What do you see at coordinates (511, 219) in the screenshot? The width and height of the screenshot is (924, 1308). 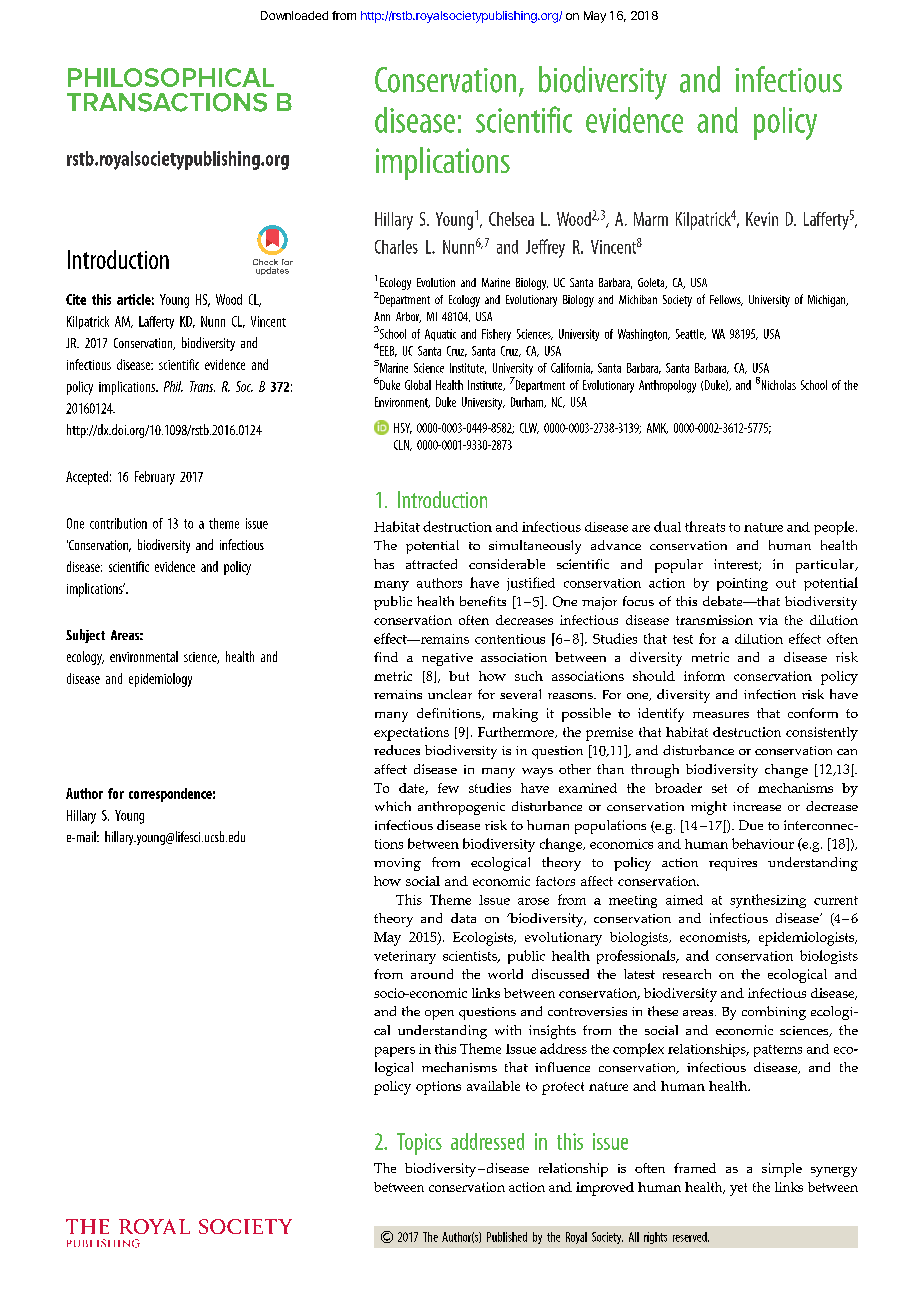 I see `Chelsea` at bounding box center [511, 219].
